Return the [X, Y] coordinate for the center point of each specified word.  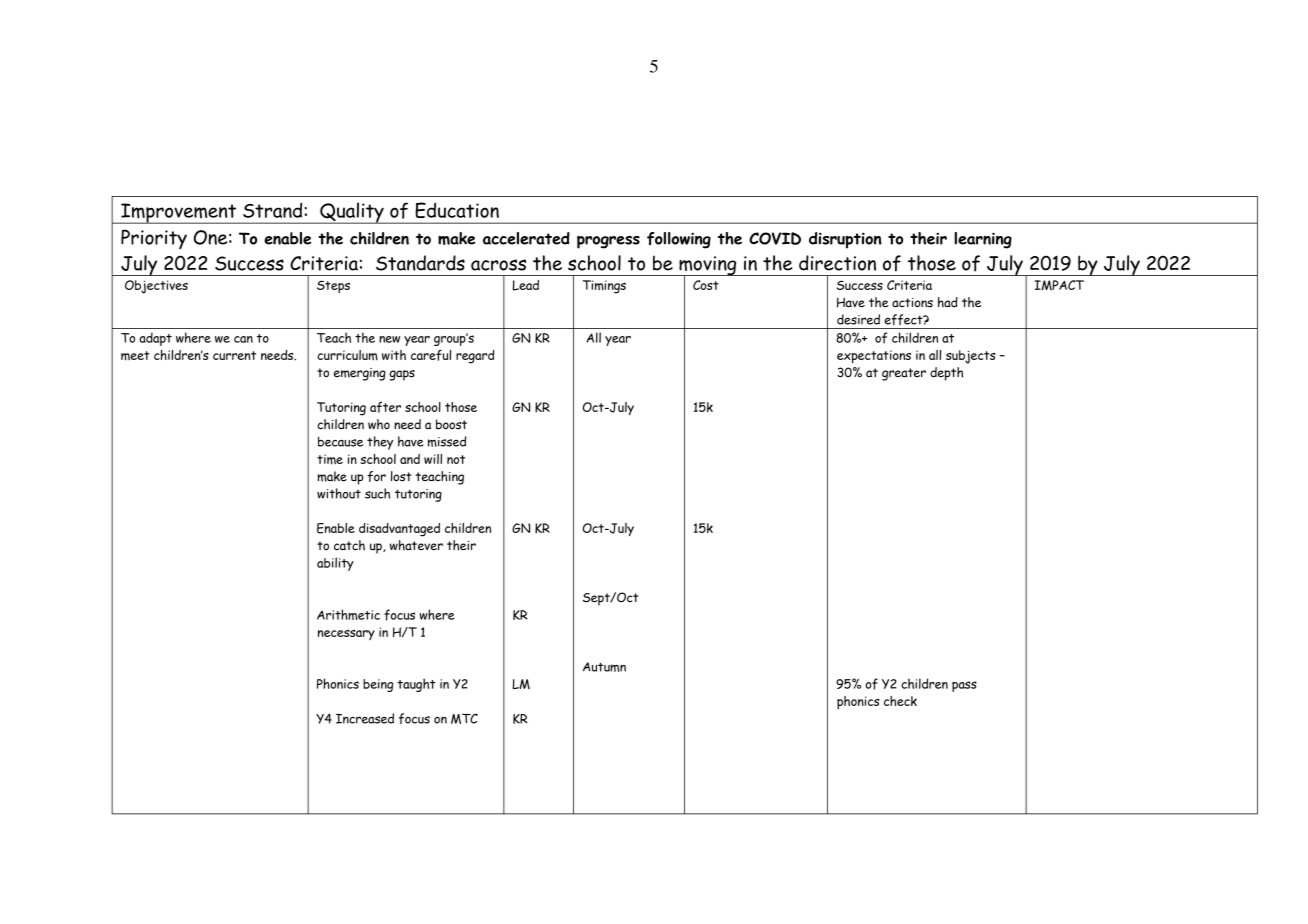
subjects [970, 357]
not [456, 459]
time [330, 459]
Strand [272, 210]
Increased [365, 718]
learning [983, 240]
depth [946, 374]
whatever [416, 545]
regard [475, 357]
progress [608, 242]
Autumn [604, 667]
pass [964, 686]
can [243, 339]
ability [335, 564]
